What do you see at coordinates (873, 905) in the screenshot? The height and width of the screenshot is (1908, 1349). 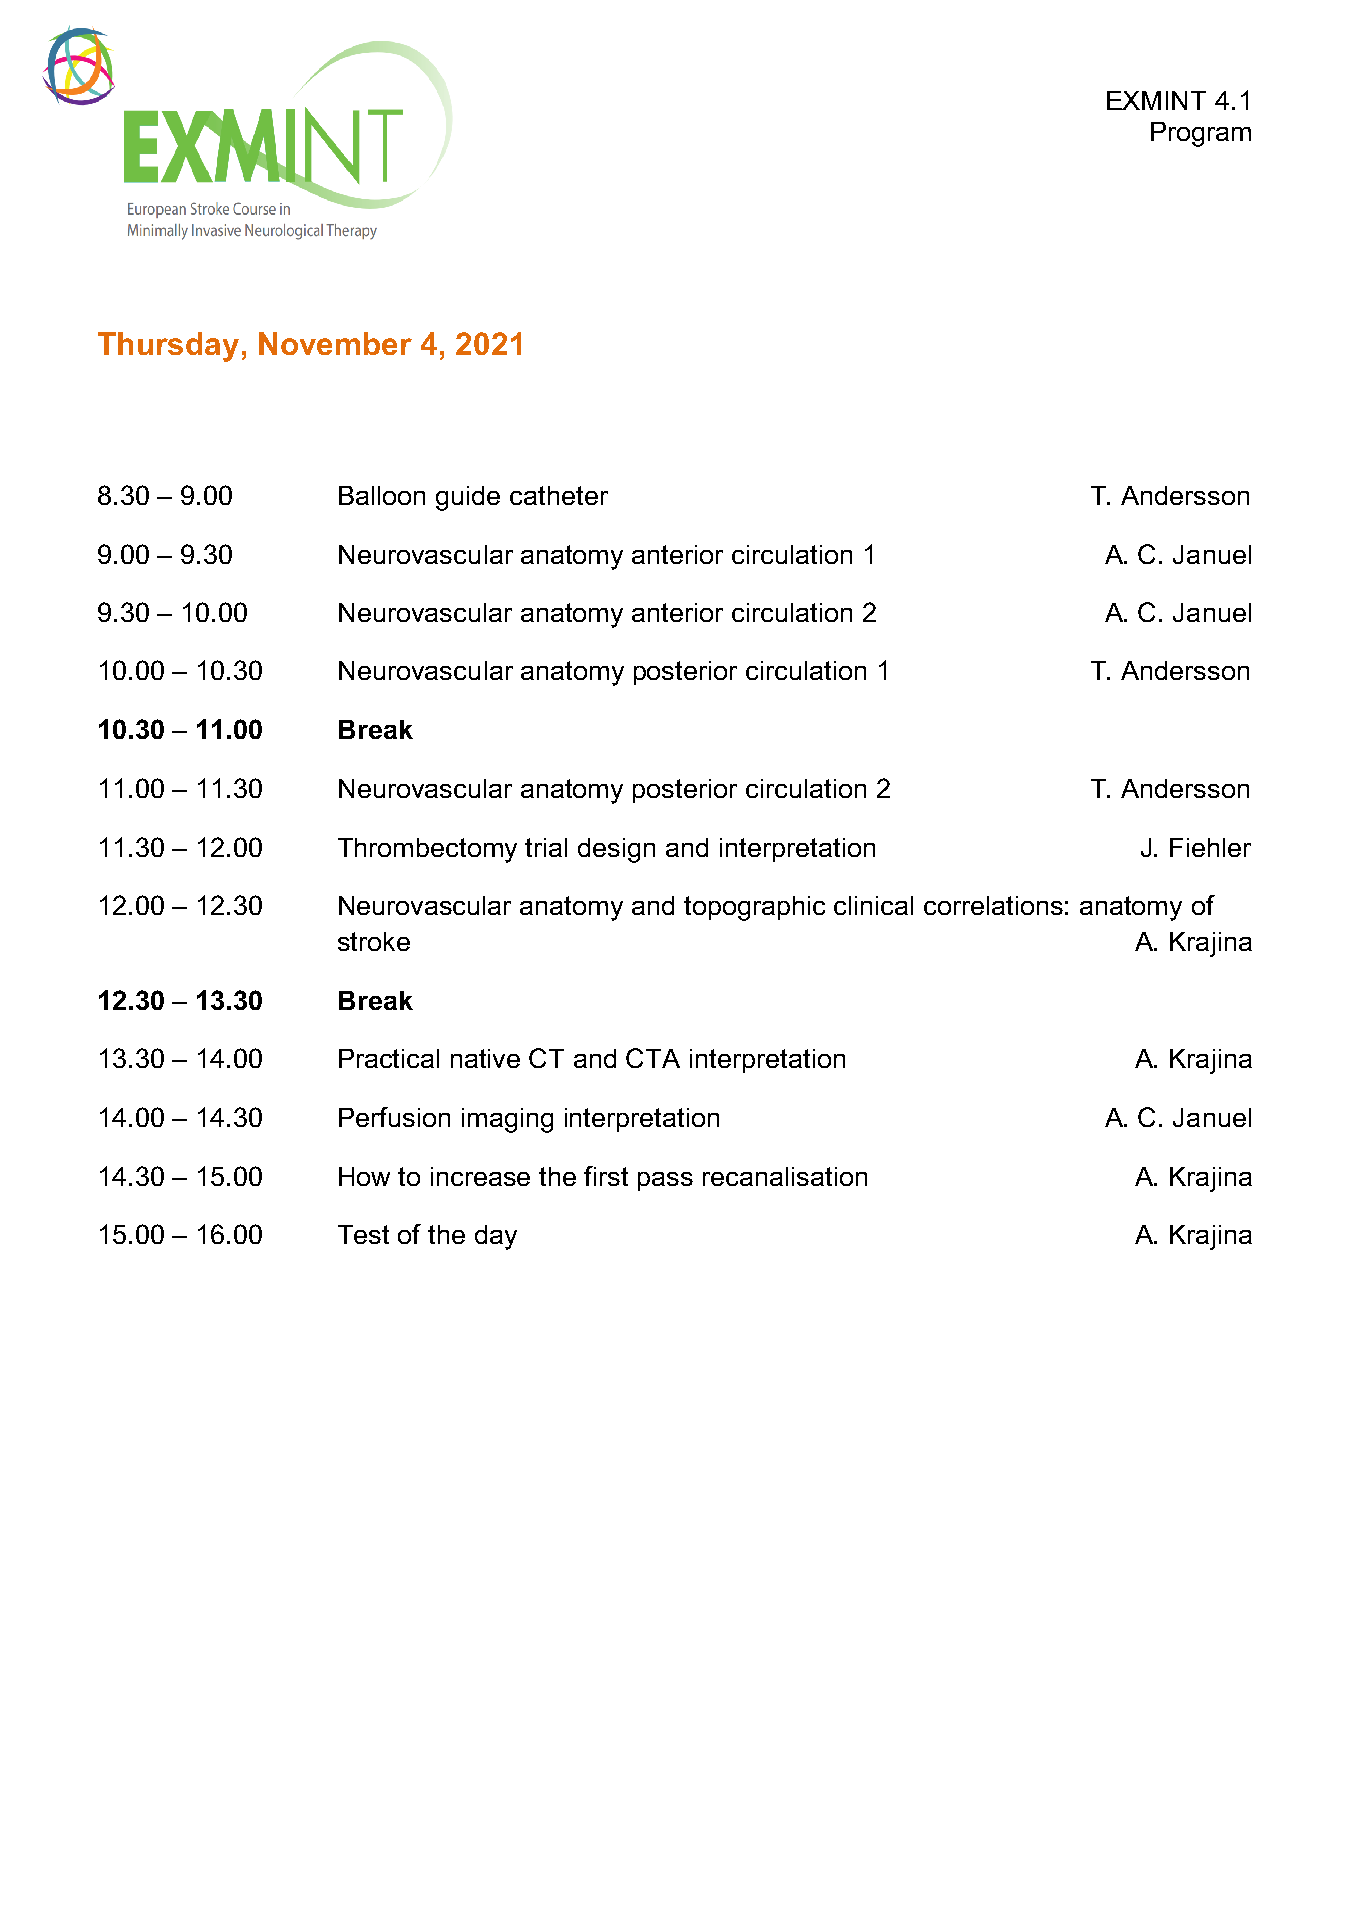 I see `clinical` at bounding box center [873, 905].
